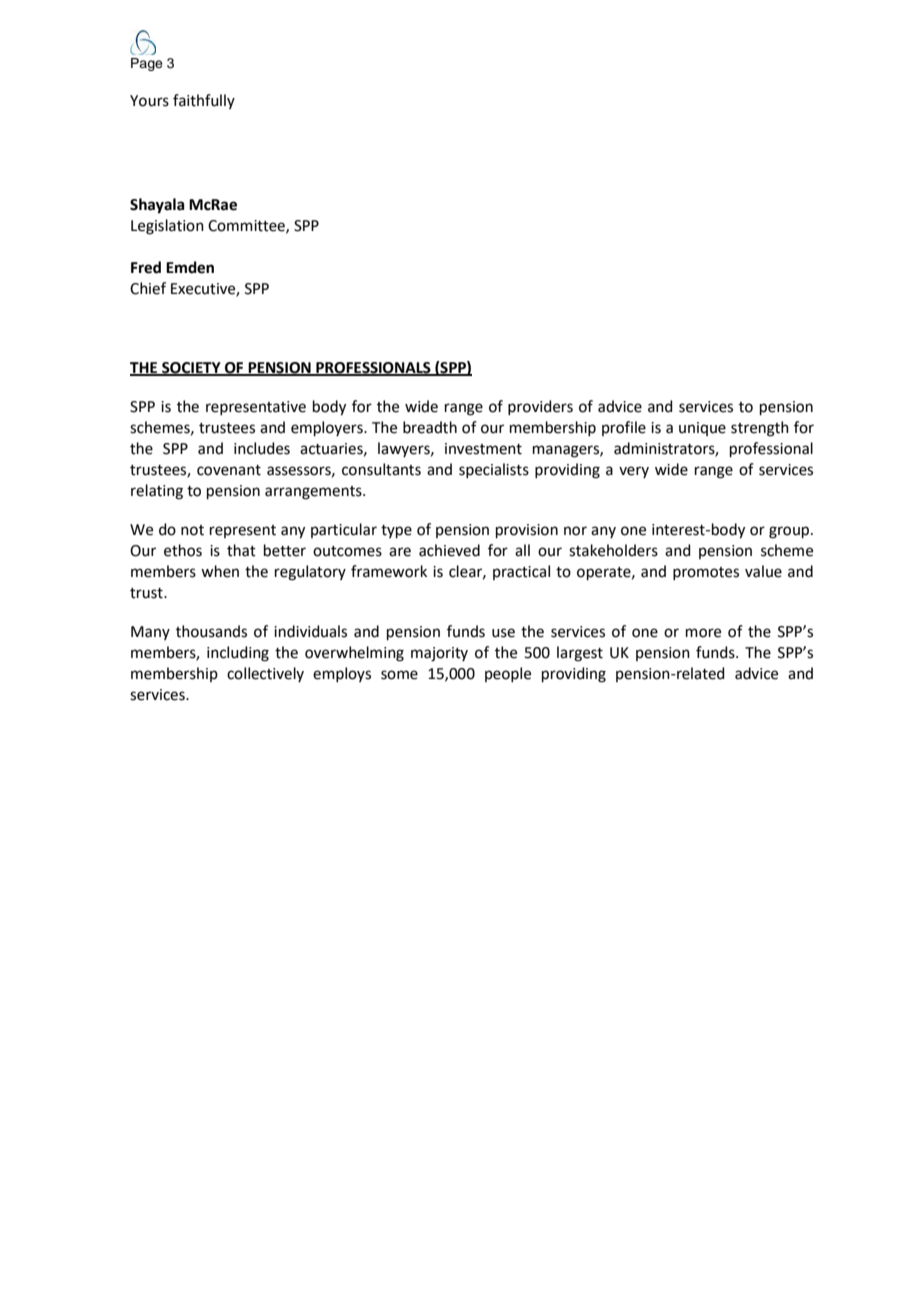 This screenshot has width=924, height=1308. Describe the element at coordinates (204, 101) in the screenshot. I see `faithfully` at that location.
